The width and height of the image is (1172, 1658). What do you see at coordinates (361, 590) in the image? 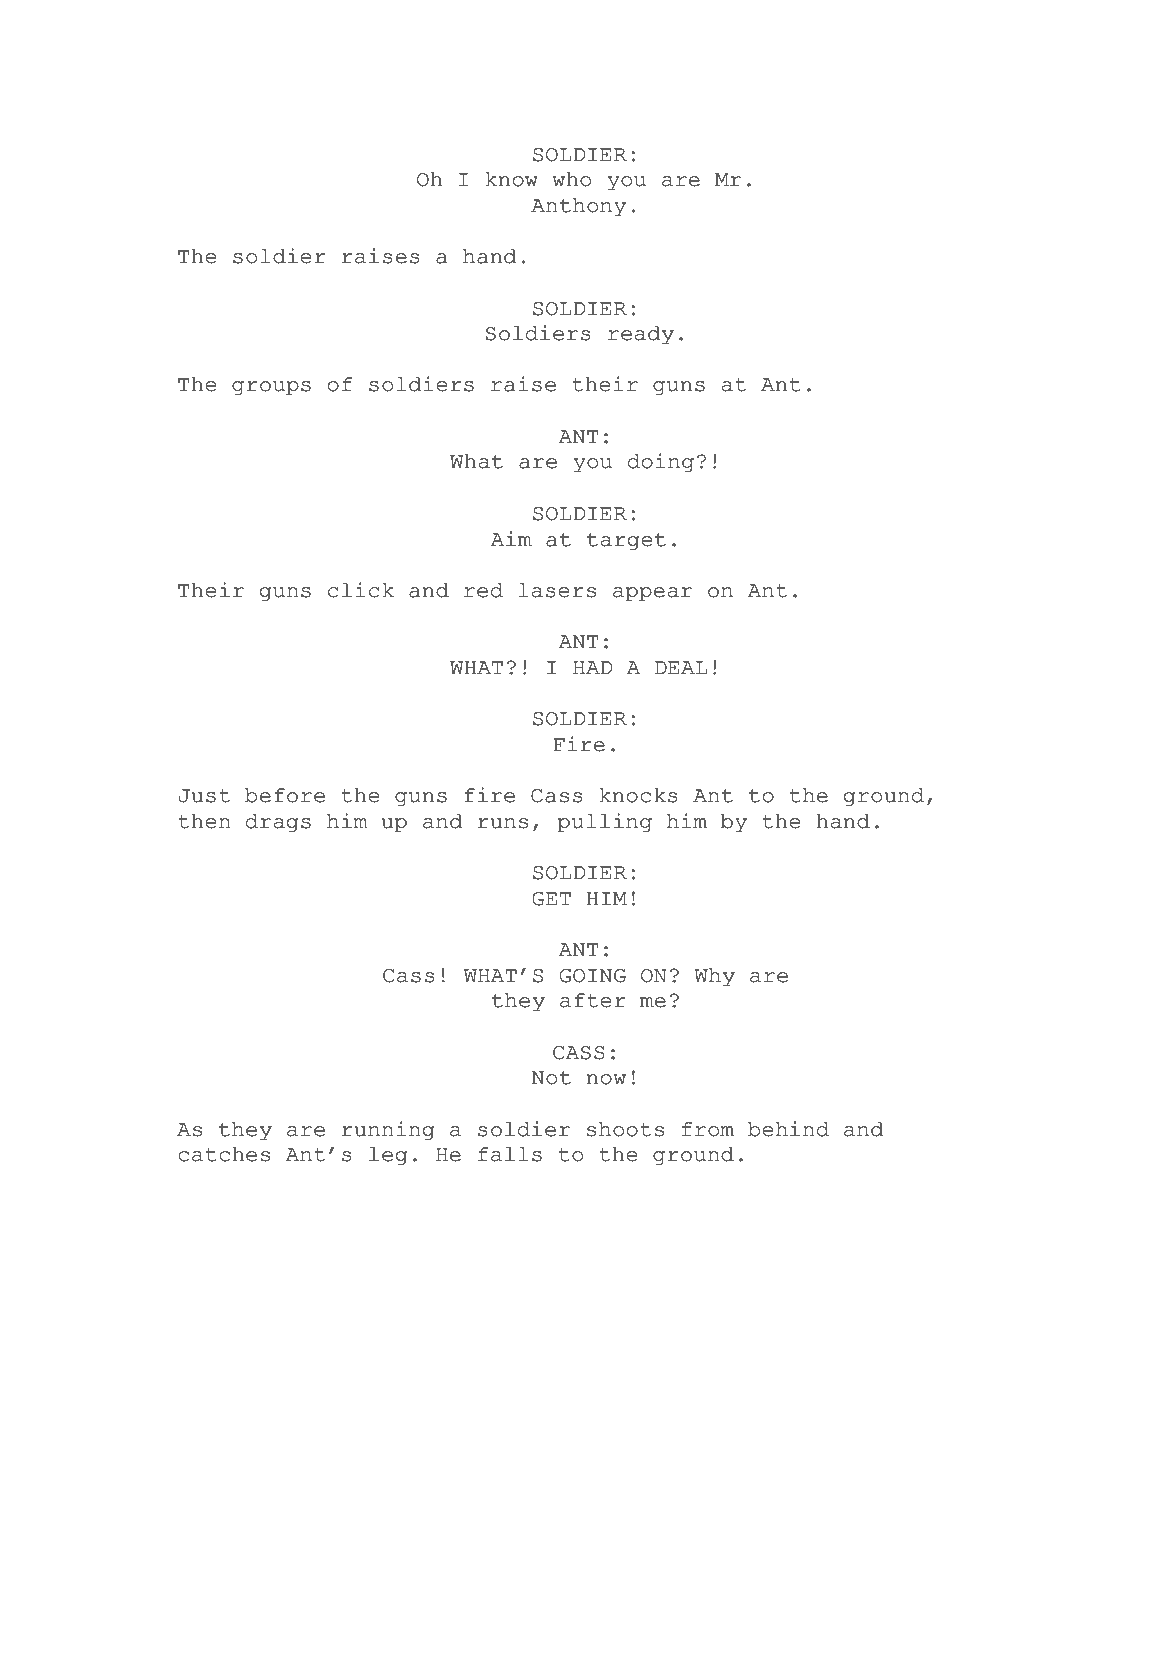
I see `click` at bounding box center [361, 590].
